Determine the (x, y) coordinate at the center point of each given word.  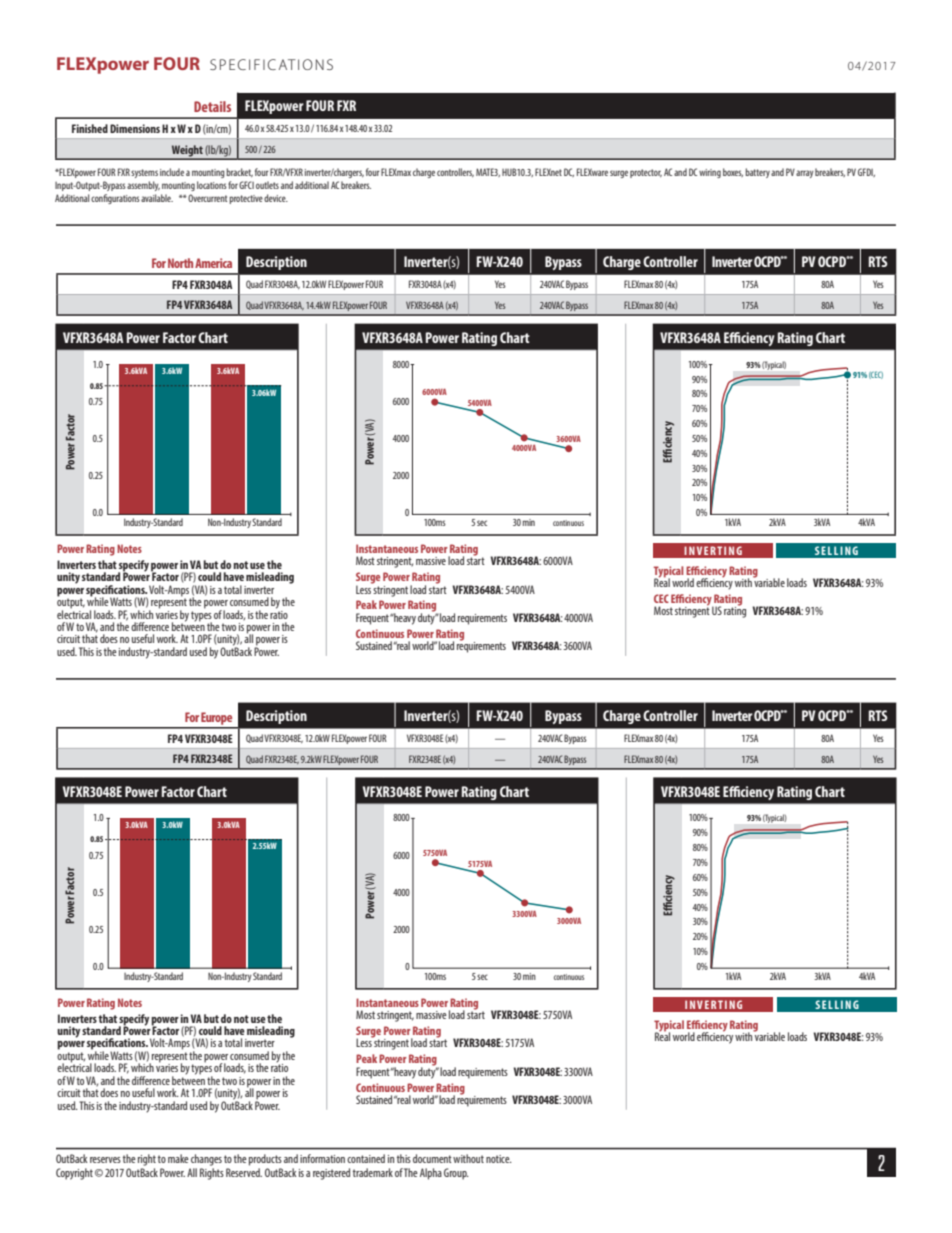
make (178, 1158)
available (157, 198)
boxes (733, 172)
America (213, 263)
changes (206, 1160)
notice (499, 1159)
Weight (187, 152)
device (276, 198)
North (180, 263)
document (432, 1158)
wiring (710, 173)
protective (246, 199)
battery (757, 173)
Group (456, 1174)
